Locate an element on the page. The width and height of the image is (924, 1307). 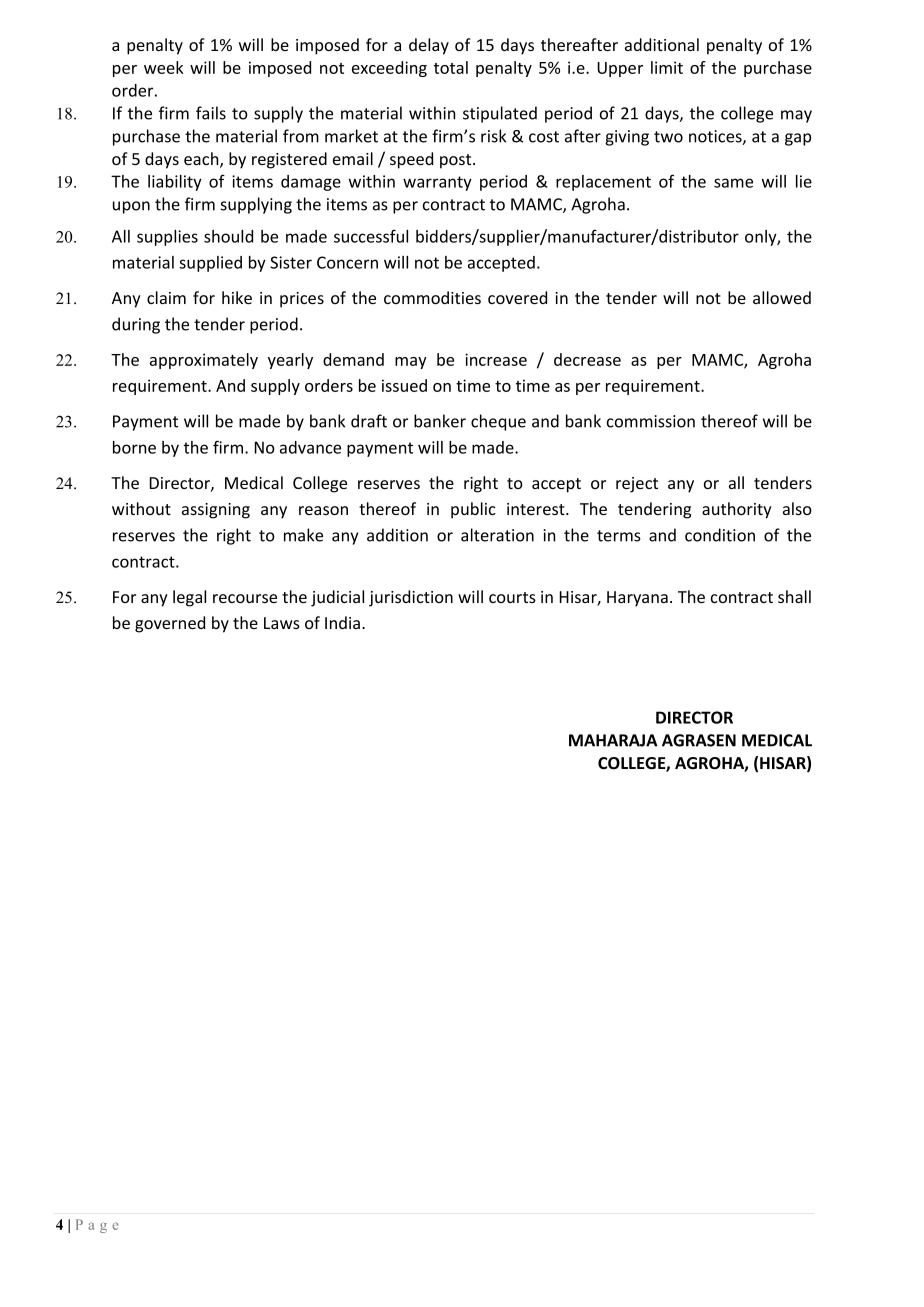
shall is located at coordinates (794, 596).
